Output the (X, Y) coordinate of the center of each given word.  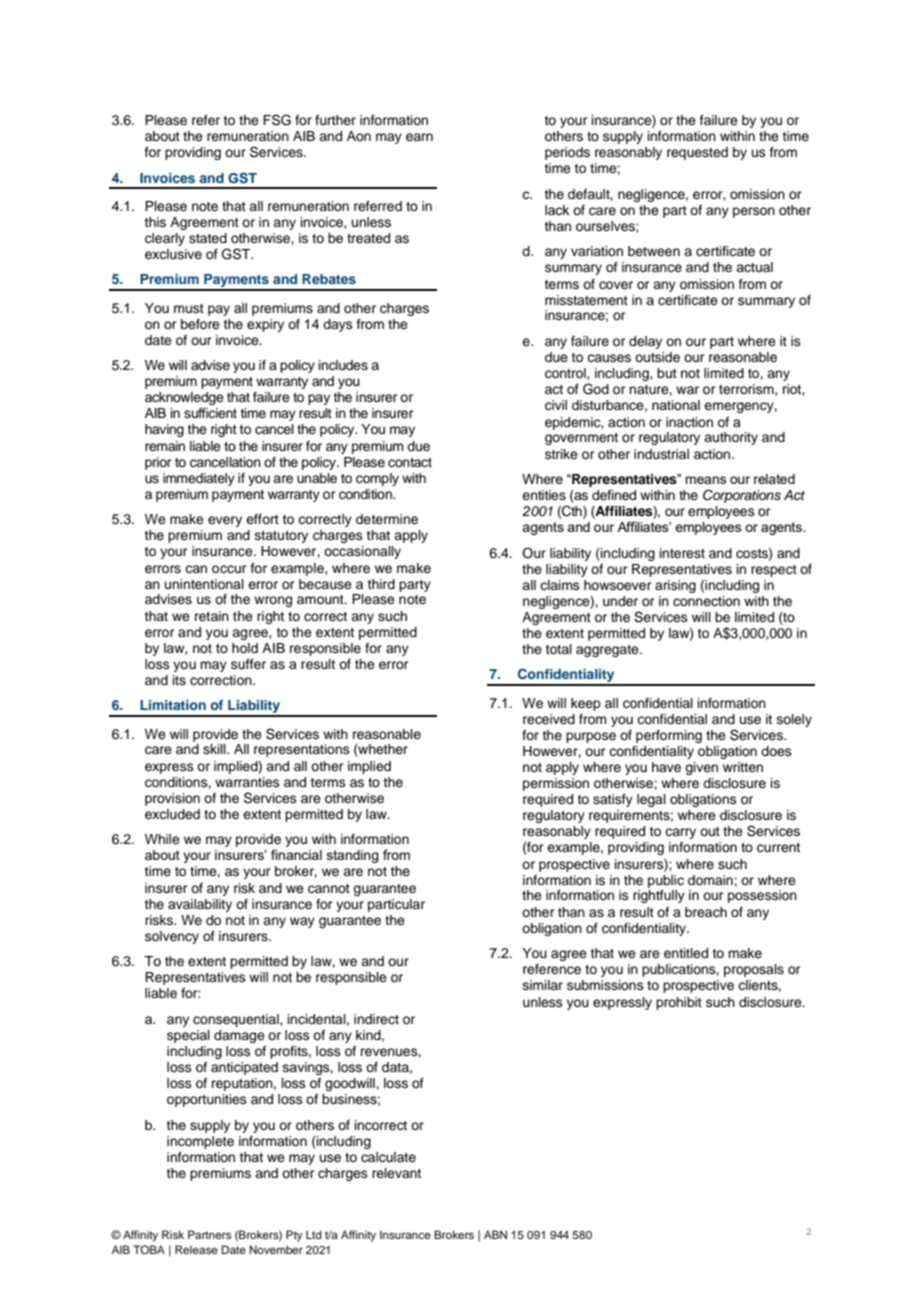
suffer (248, 664)
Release (196, 1249)
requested (697, 153)
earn (419, 137)
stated (208, 238)
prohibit (679, 1003)
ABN (495, 1234)
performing (669, 736)
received (549, 719)
